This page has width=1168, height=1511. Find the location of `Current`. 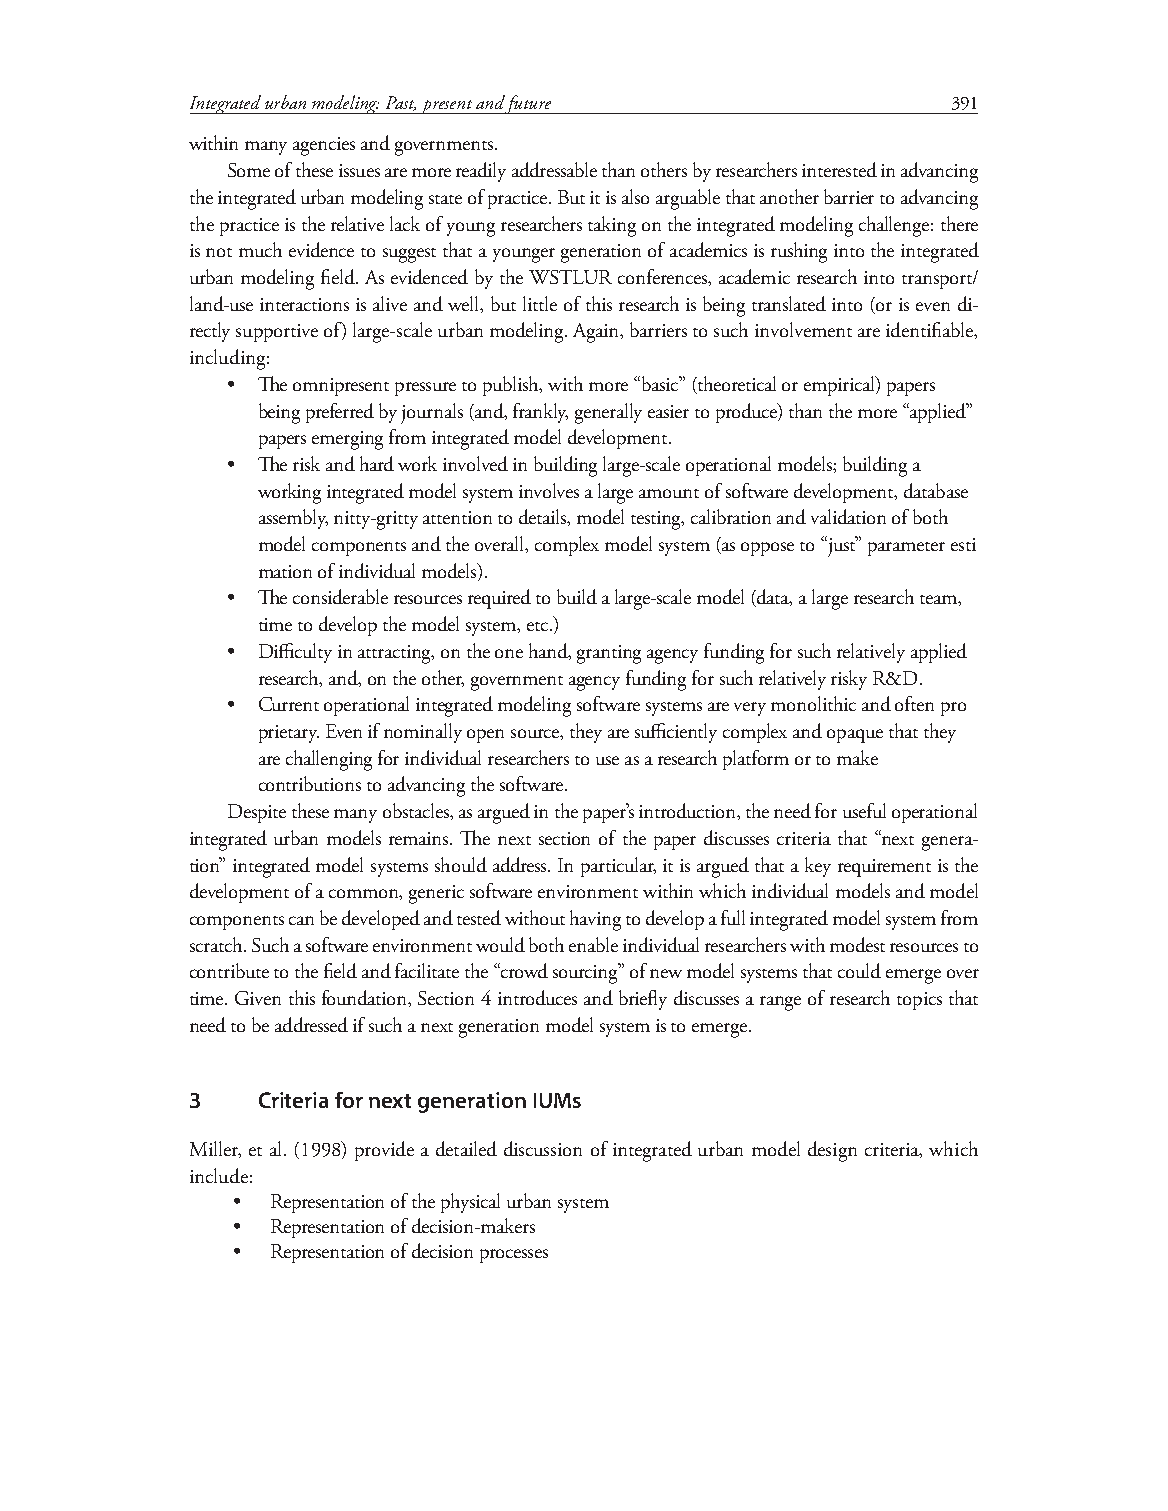

Current is located at coordinates (289, 704).
